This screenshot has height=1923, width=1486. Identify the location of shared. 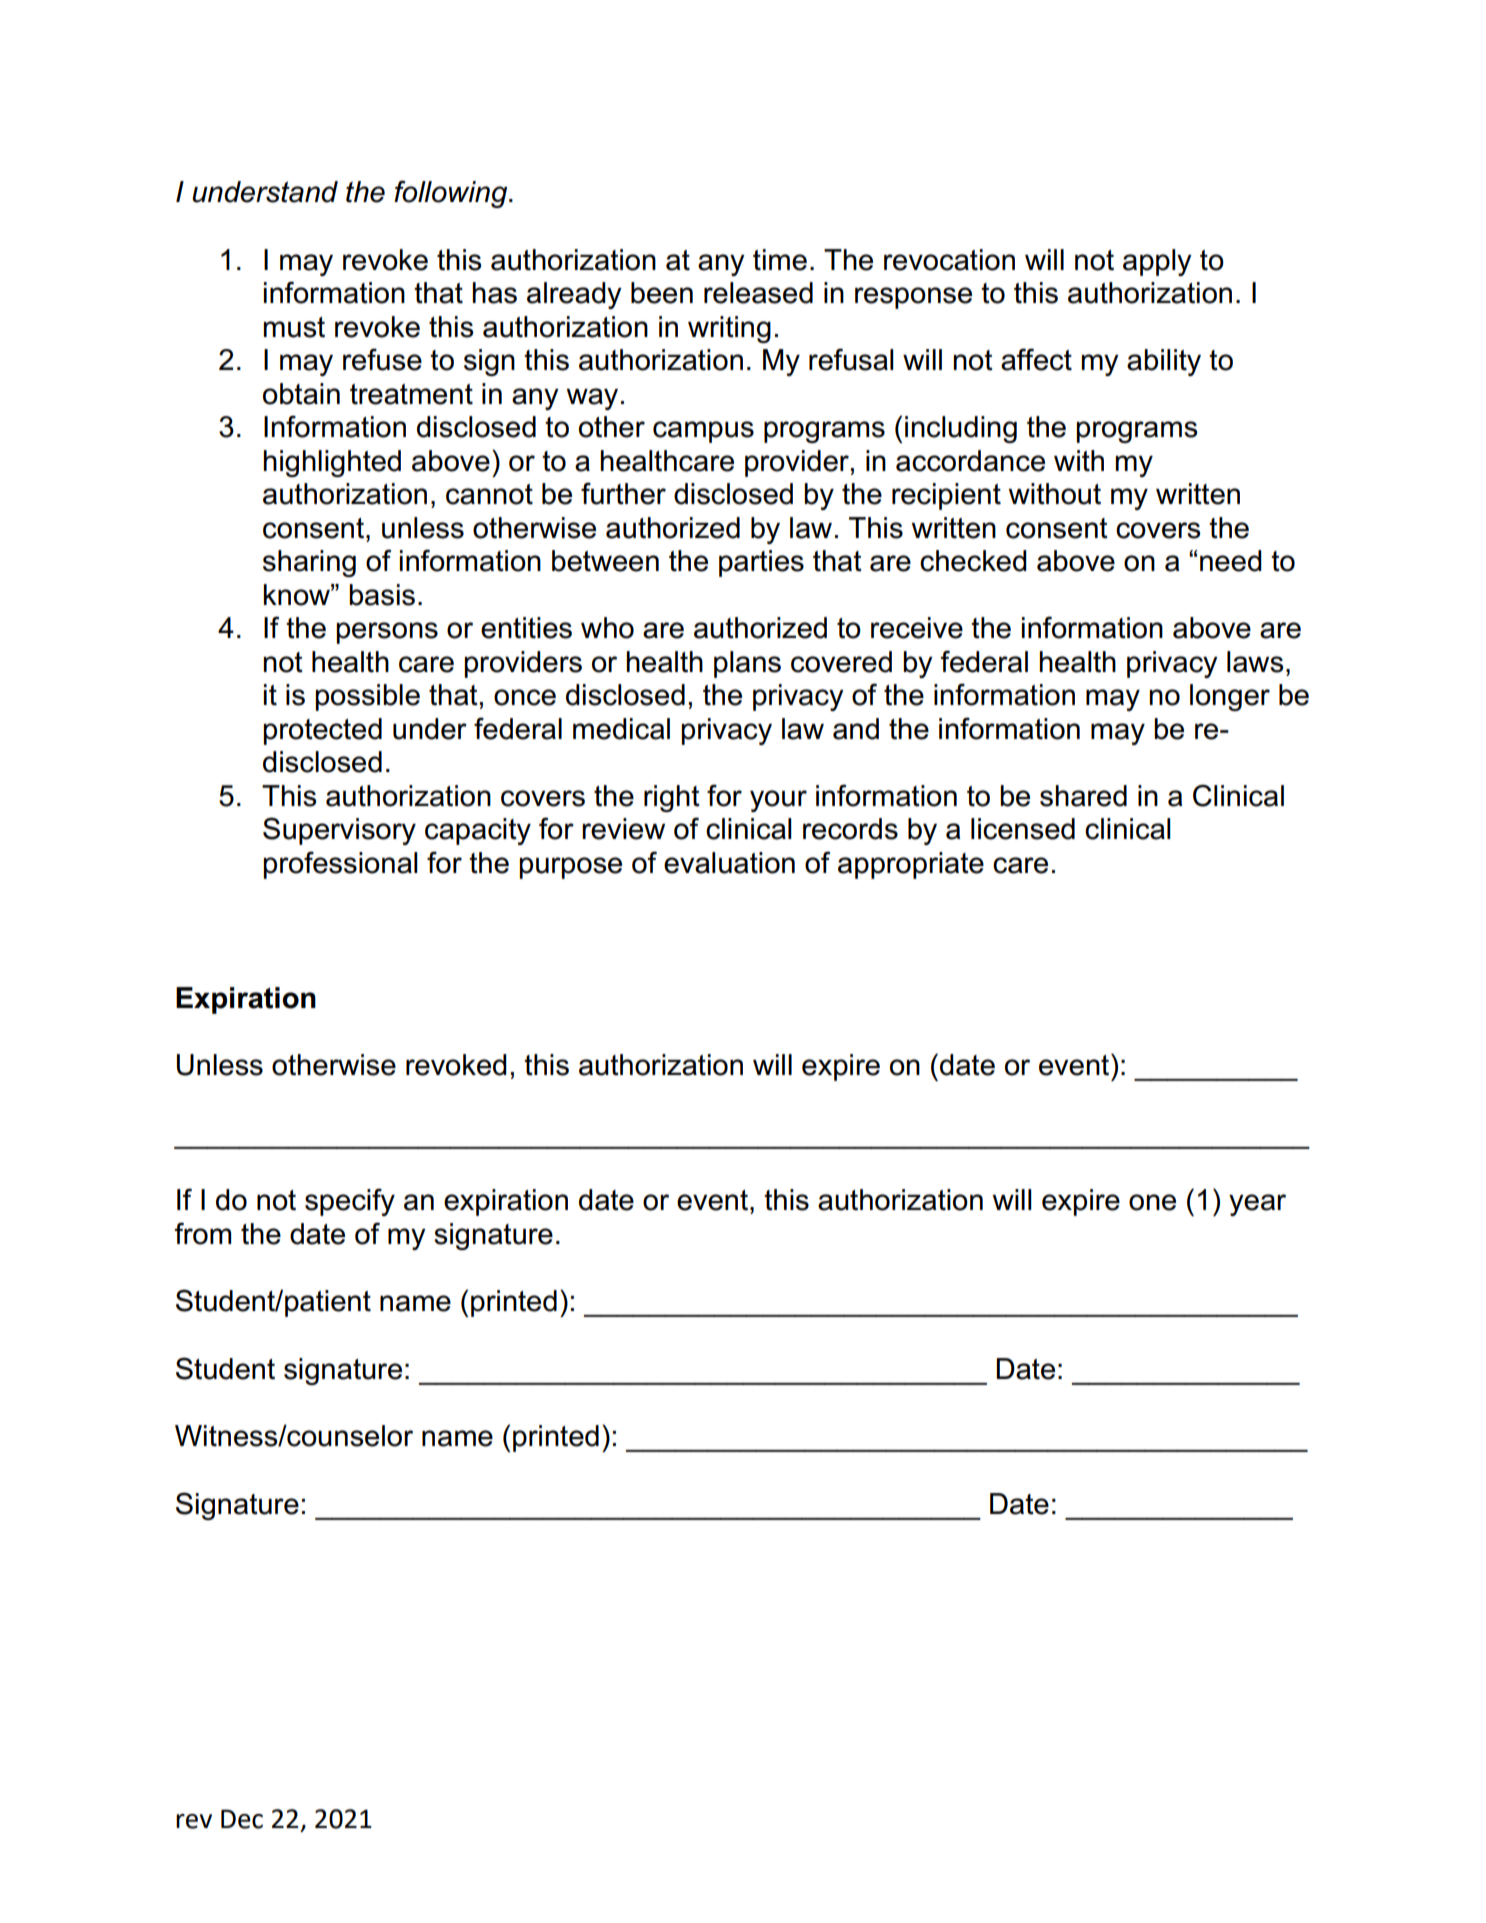
(1083, 796).
